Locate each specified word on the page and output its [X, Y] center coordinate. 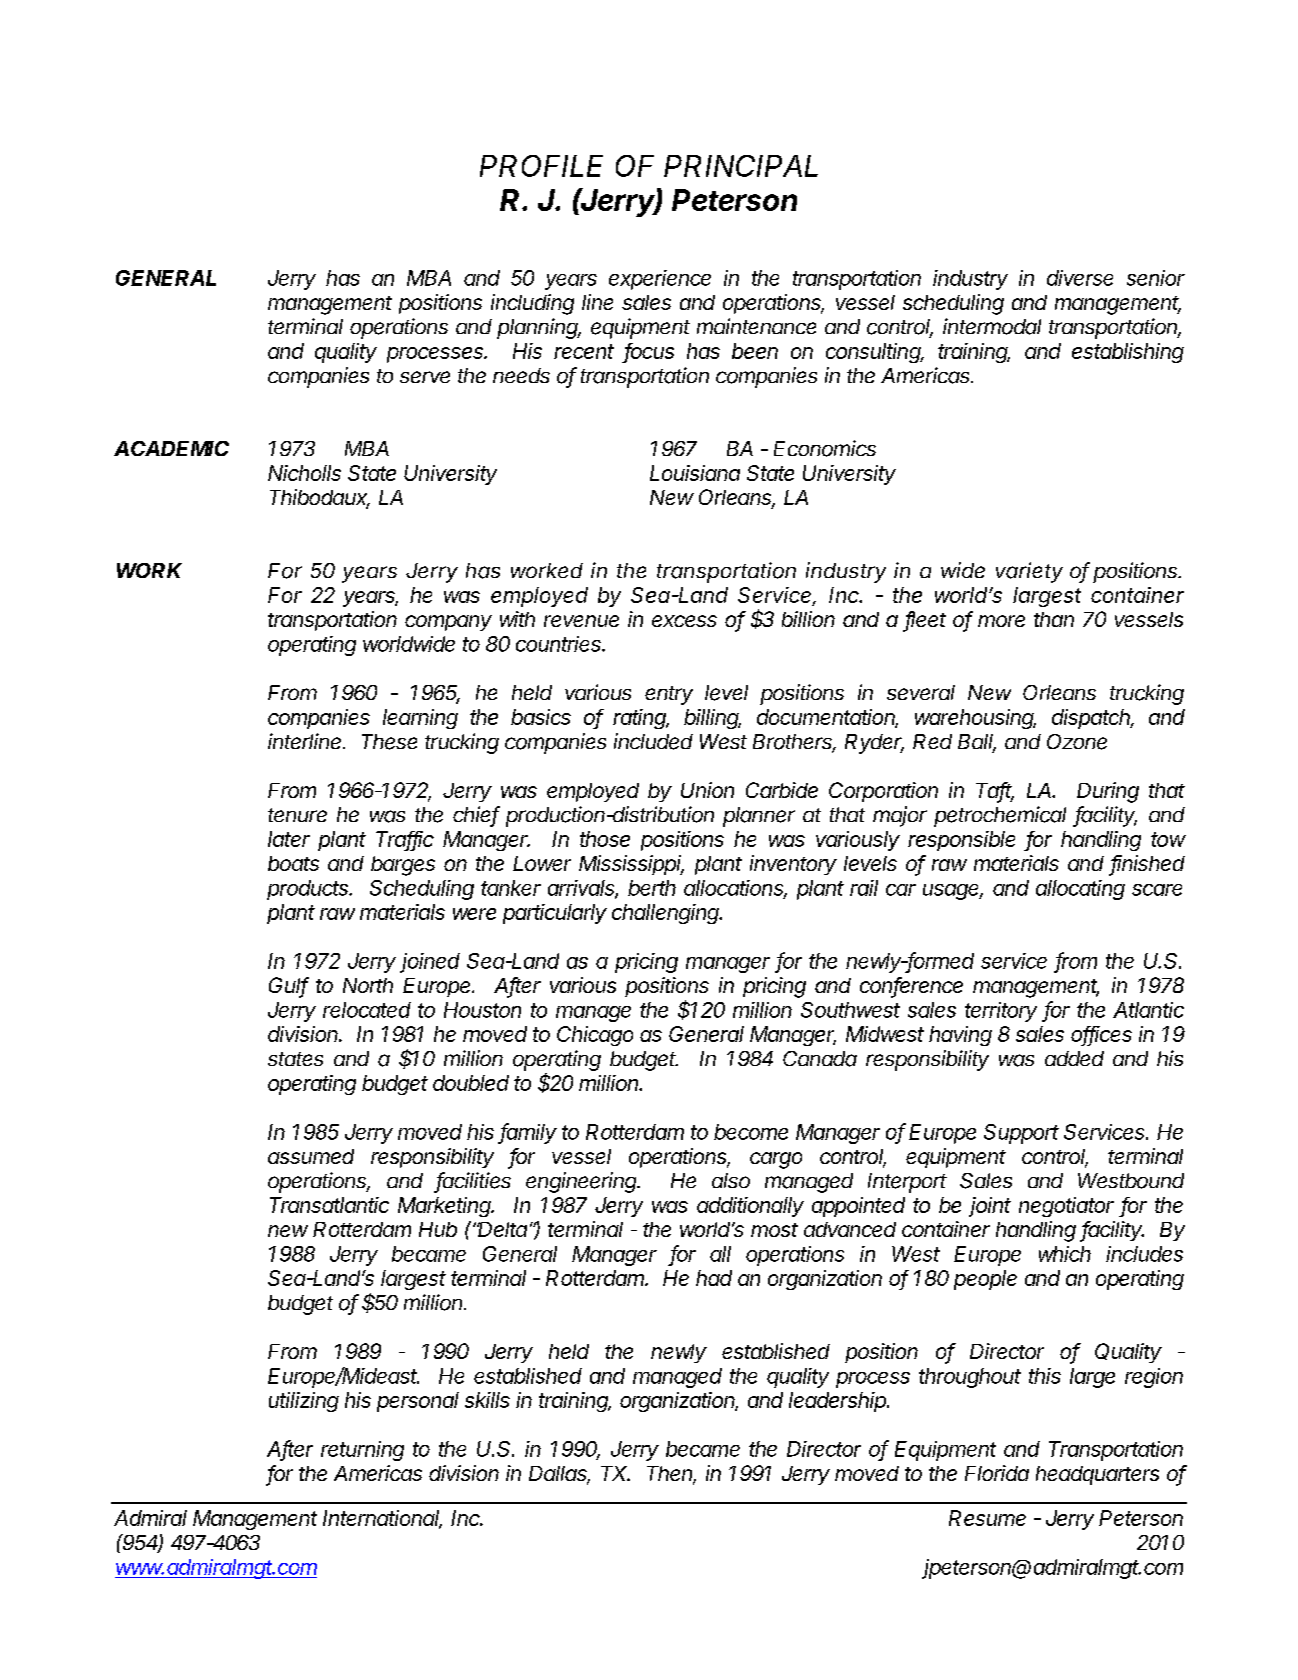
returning [362, 1451]
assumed [311, 1156]
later [289, 839]
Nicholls [304, 473]
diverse [1080, 278]
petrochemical [1000, 816]
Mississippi [631, 865]
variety [1029, 572]
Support [1021, 1134]
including [532, 304]
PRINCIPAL [741, 166]
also [731, 1180]
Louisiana [695, 473]
